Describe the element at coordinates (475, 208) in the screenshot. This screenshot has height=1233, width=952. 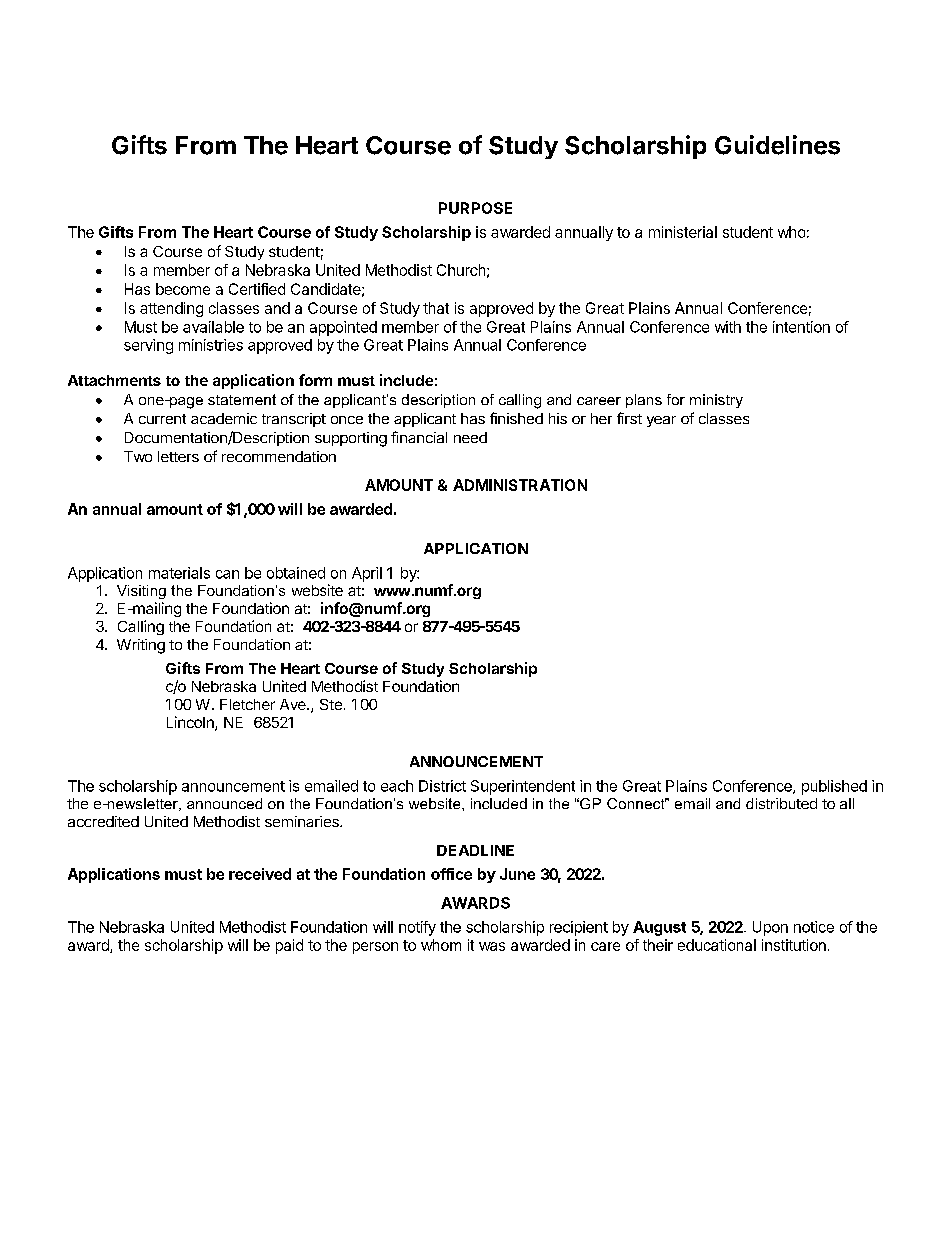
I see `PURPOSE` at that location.
